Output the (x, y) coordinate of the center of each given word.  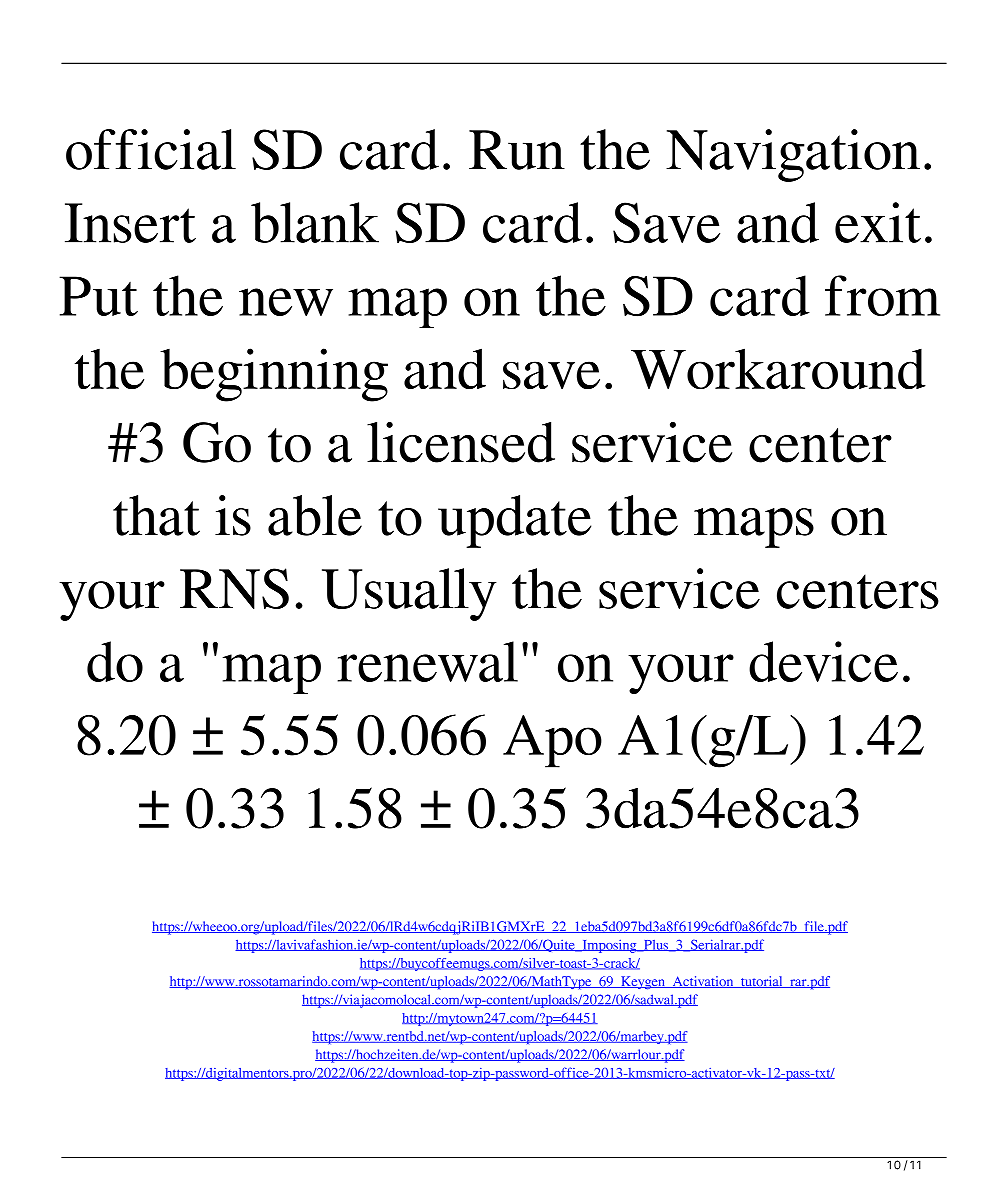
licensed (461, 442)
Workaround (778, 369)
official (151, 149)
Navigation (793, 155)
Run (517, 150)
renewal (428, 661)
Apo (552, 741)
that (156, 515)
